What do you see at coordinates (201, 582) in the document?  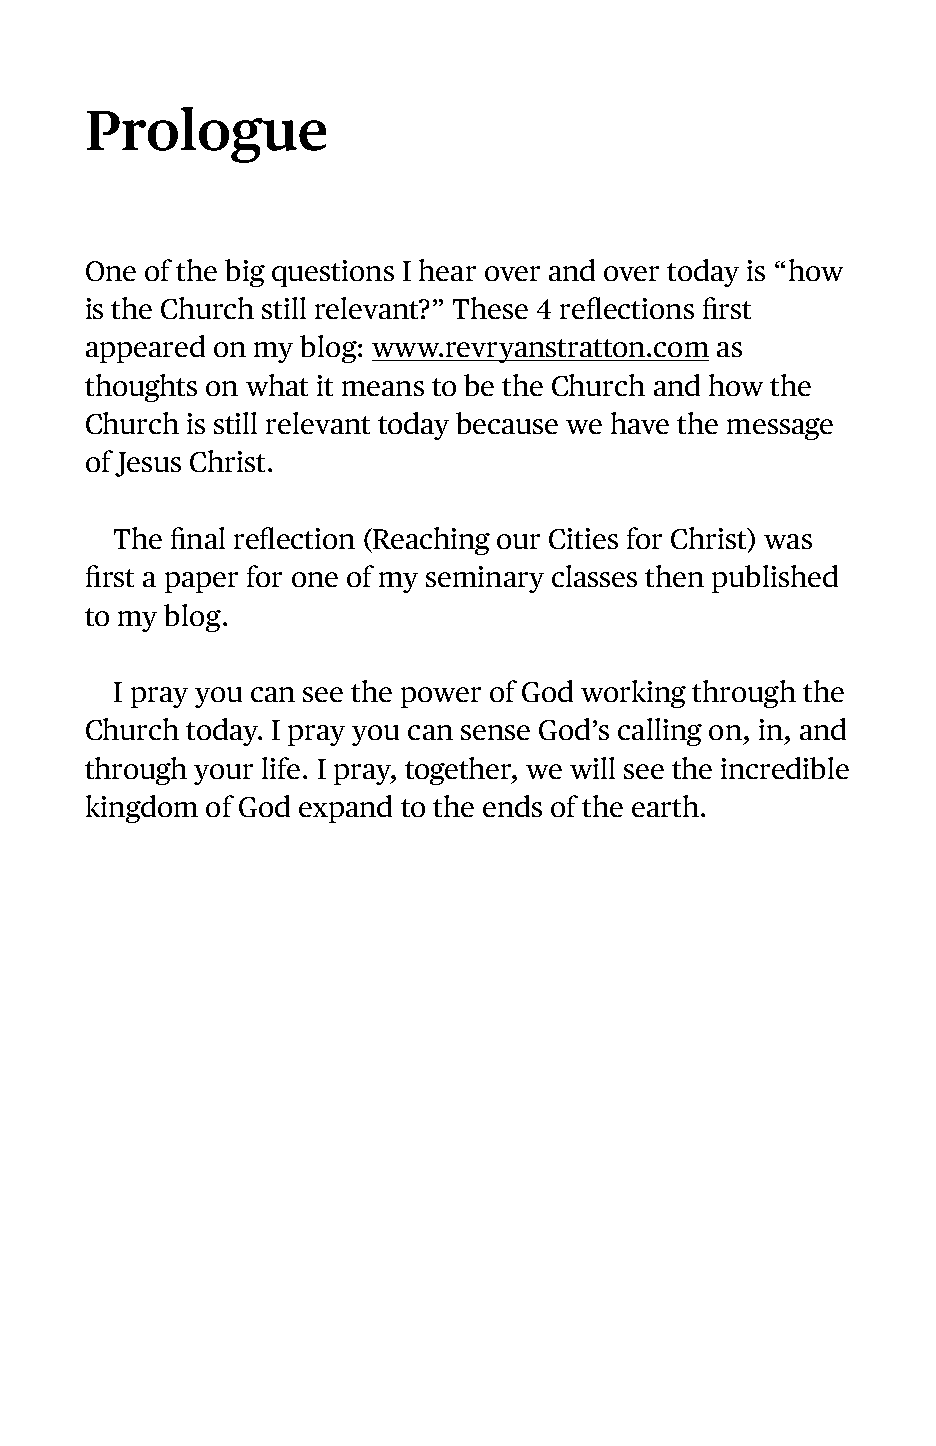 I see `paper` at bounding box center [201, 582].
